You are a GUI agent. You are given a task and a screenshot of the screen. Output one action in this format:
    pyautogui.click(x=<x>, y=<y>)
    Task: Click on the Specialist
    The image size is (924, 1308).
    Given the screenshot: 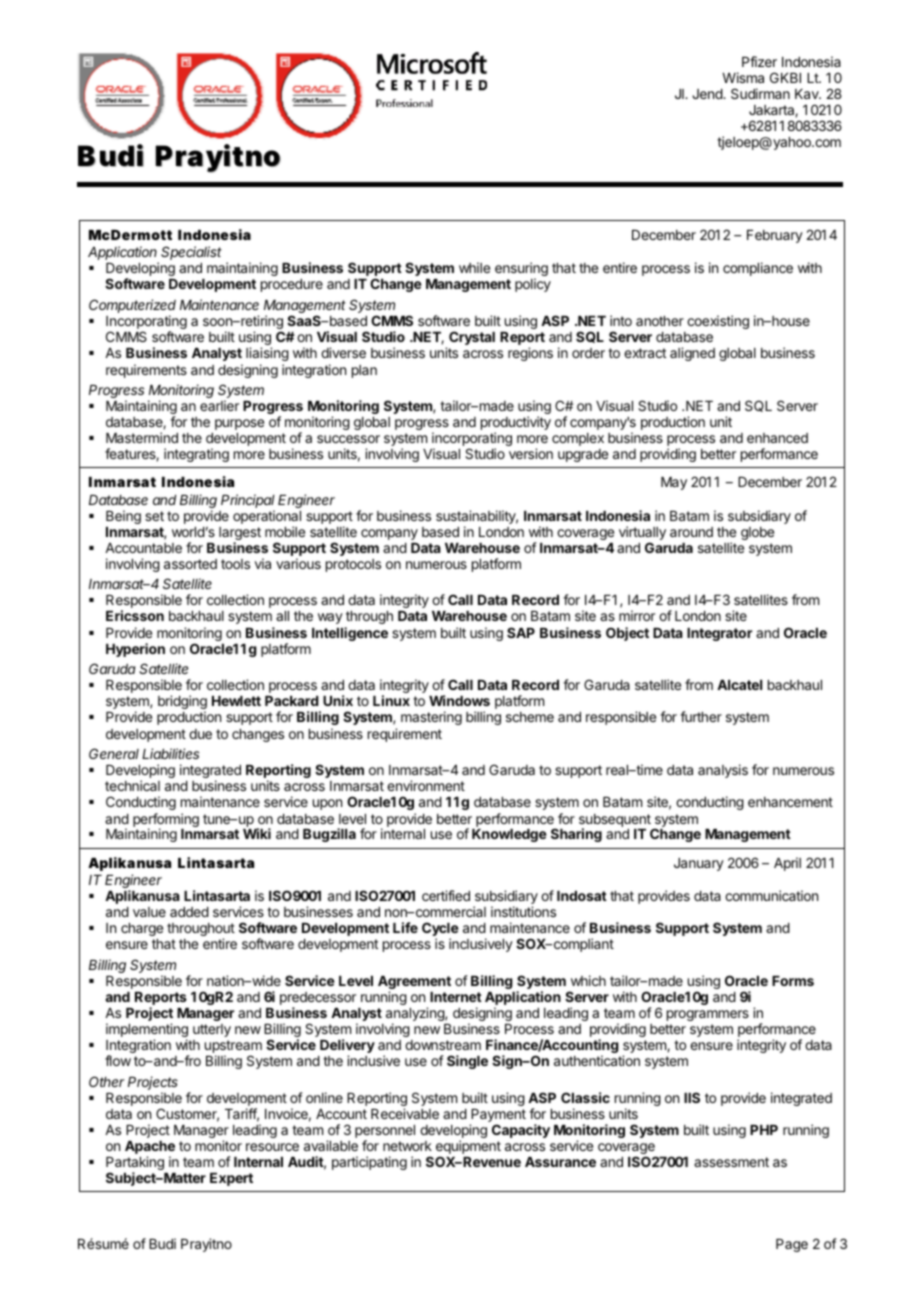 What is the action you would take?
    pyautogui.click(x=191, y=253)
